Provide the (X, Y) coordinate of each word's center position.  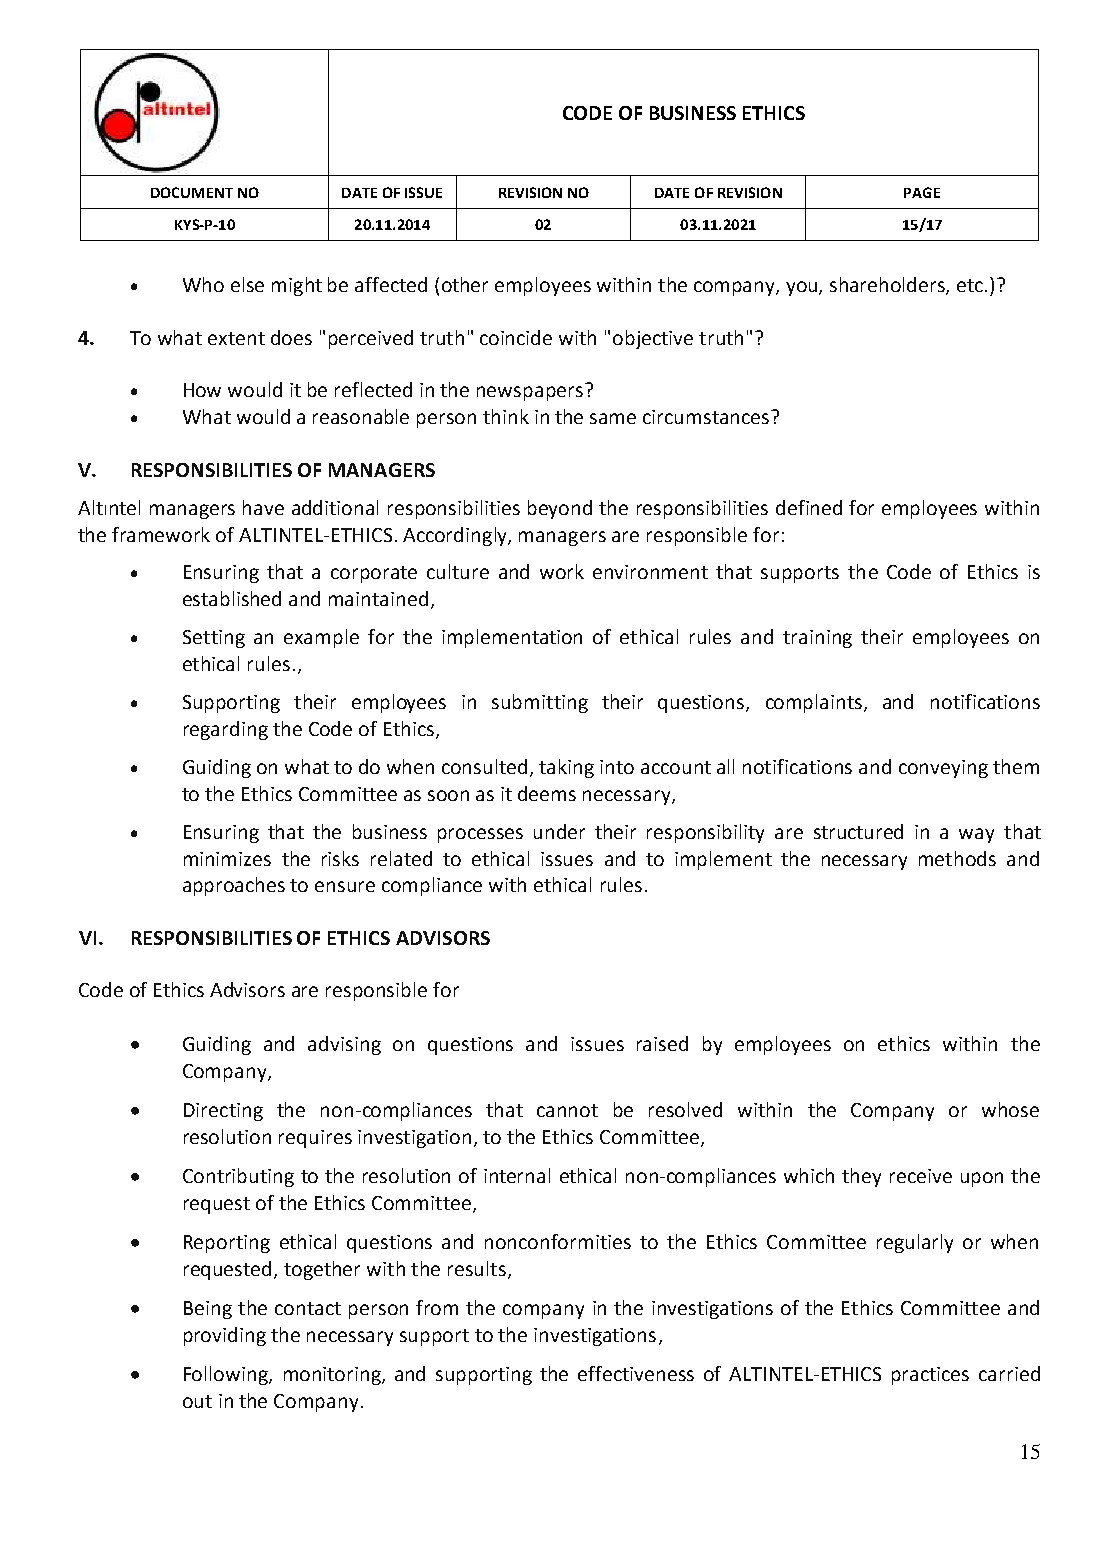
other (465, 284)
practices (930, 1376)
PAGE (922, 192)
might (297, 286)
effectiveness (636, 1373)
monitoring (333, 1376)
